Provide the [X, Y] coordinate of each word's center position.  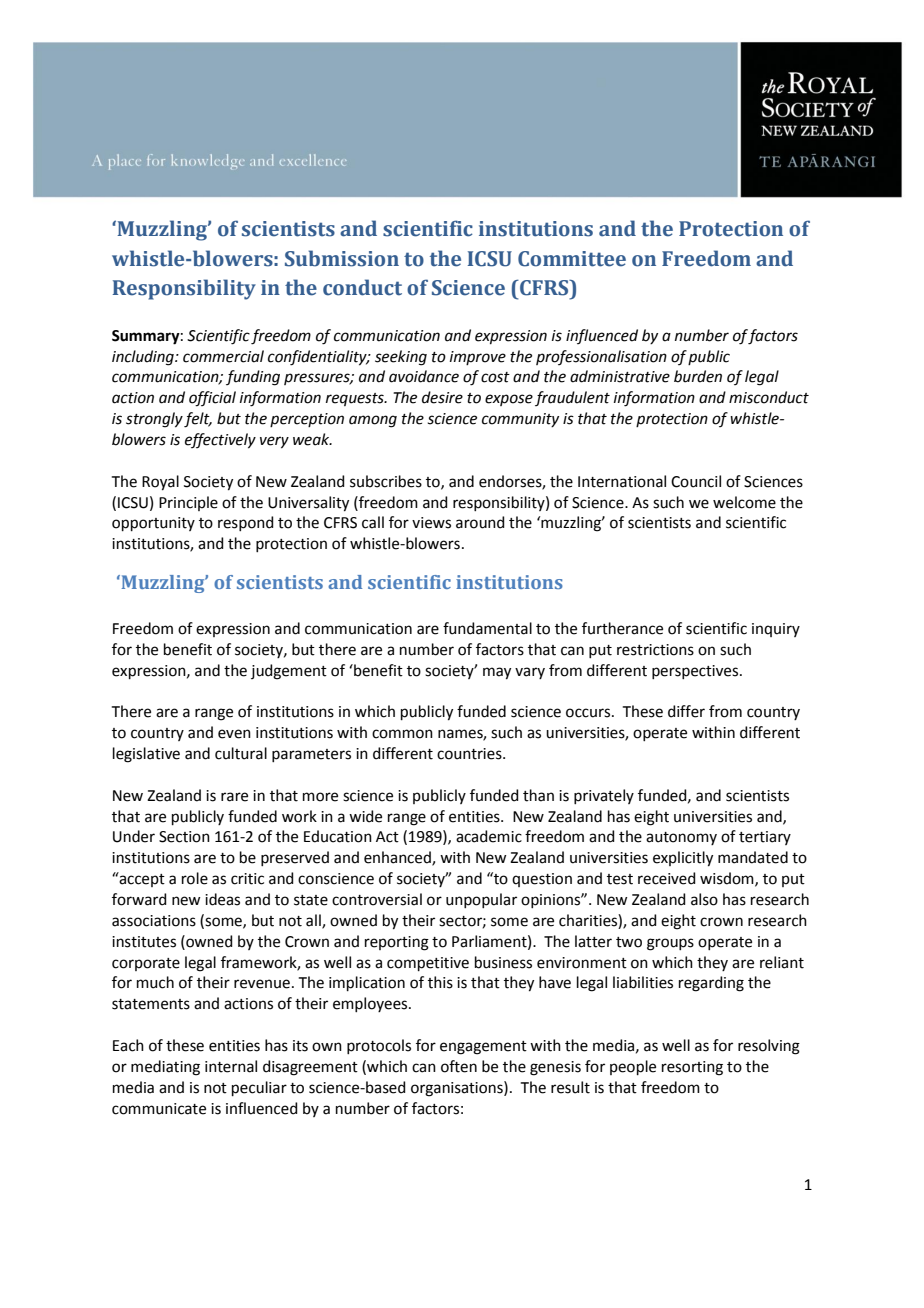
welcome [744, 502]
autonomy [681, 838]
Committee [572, 259]
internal [231, 1066]
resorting [692, 1068]
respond [246, 523]
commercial [223, 356]
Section [184, 837]
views [431, 523]
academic [489, 836]
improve [478, 358]
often [459, 1066]
